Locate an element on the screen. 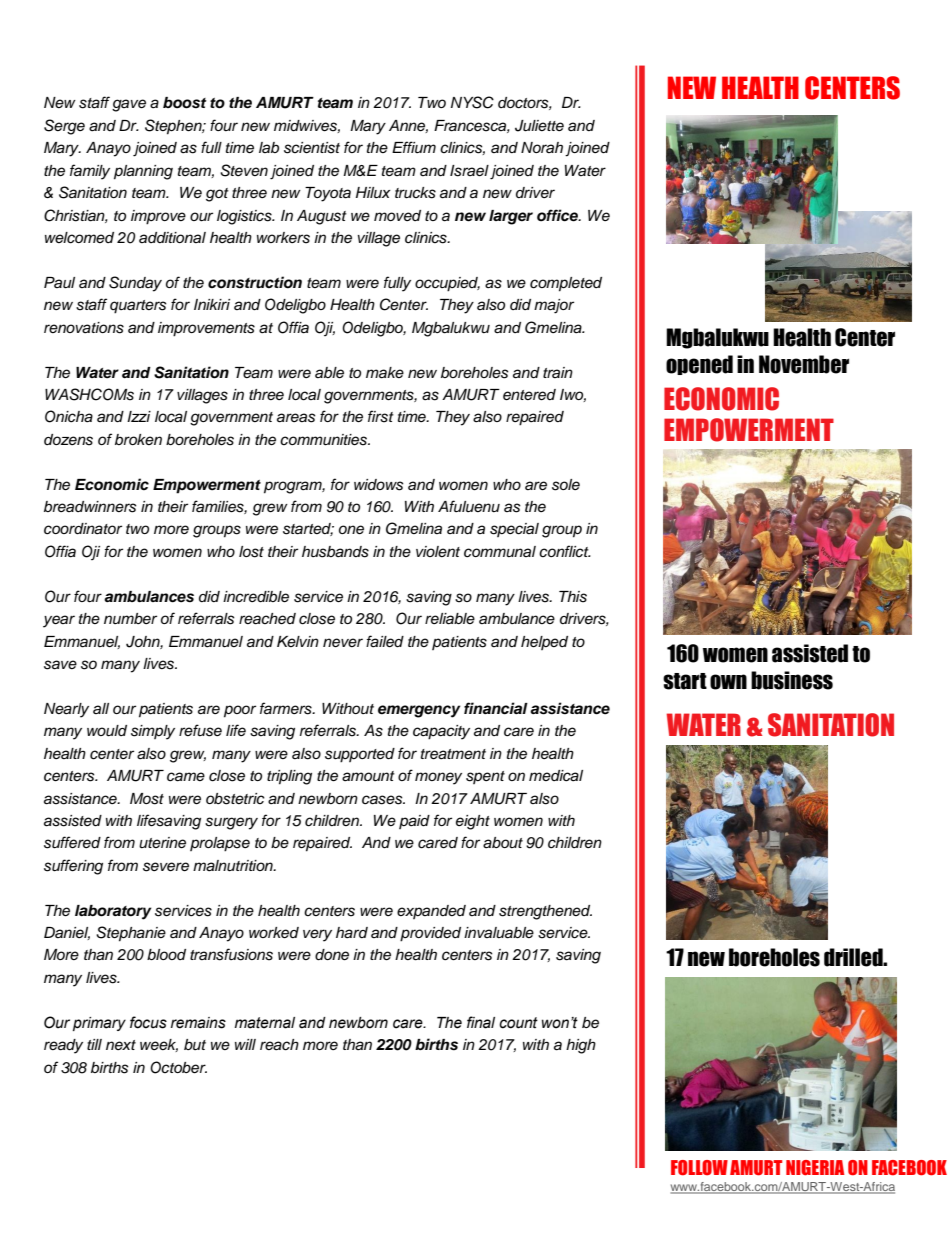  Israel is located at coordinates (469, 171).
